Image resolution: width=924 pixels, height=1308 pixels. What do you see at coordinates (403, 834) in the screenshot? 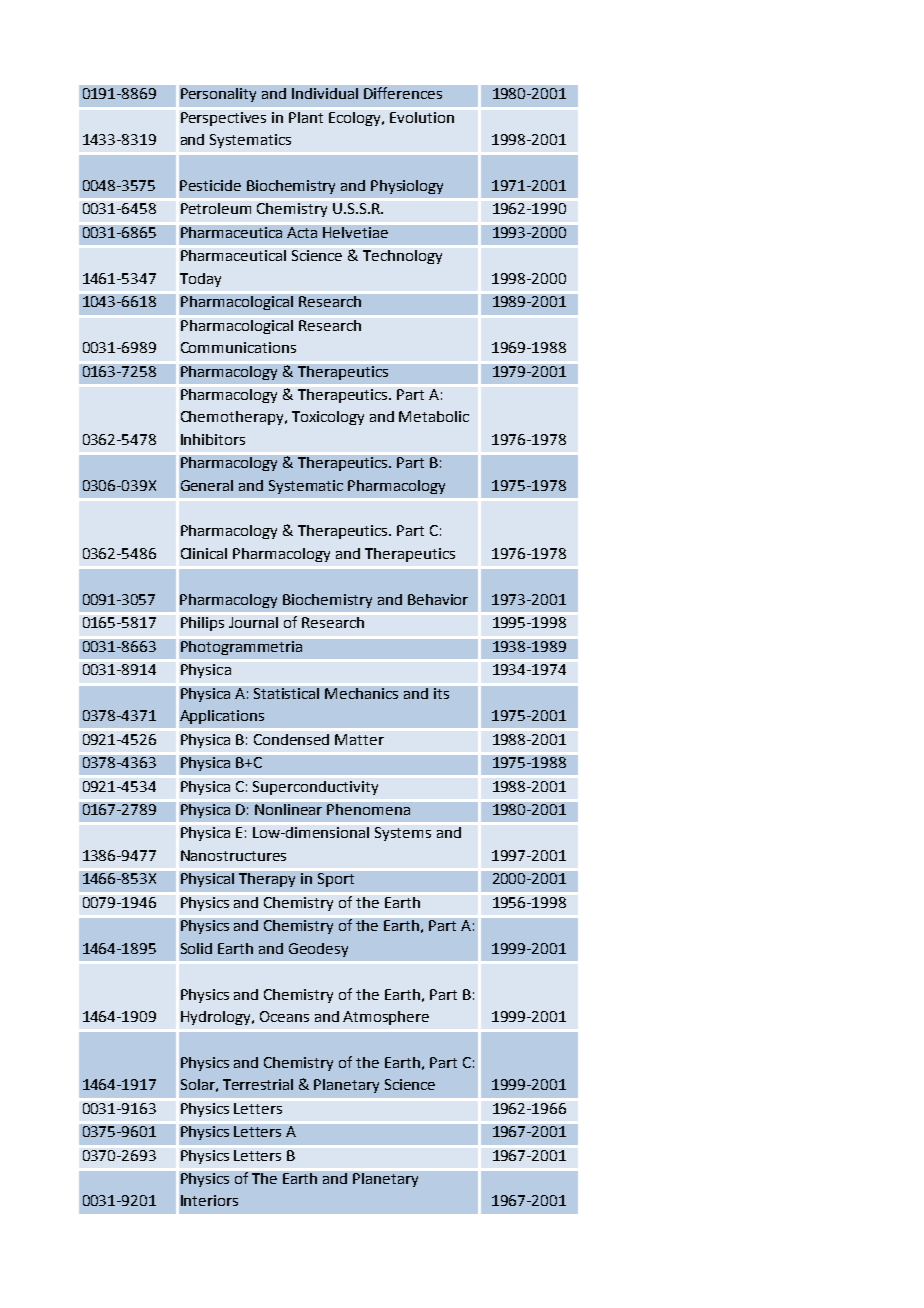
I see `Systems` at bounding box center [403, 834].
